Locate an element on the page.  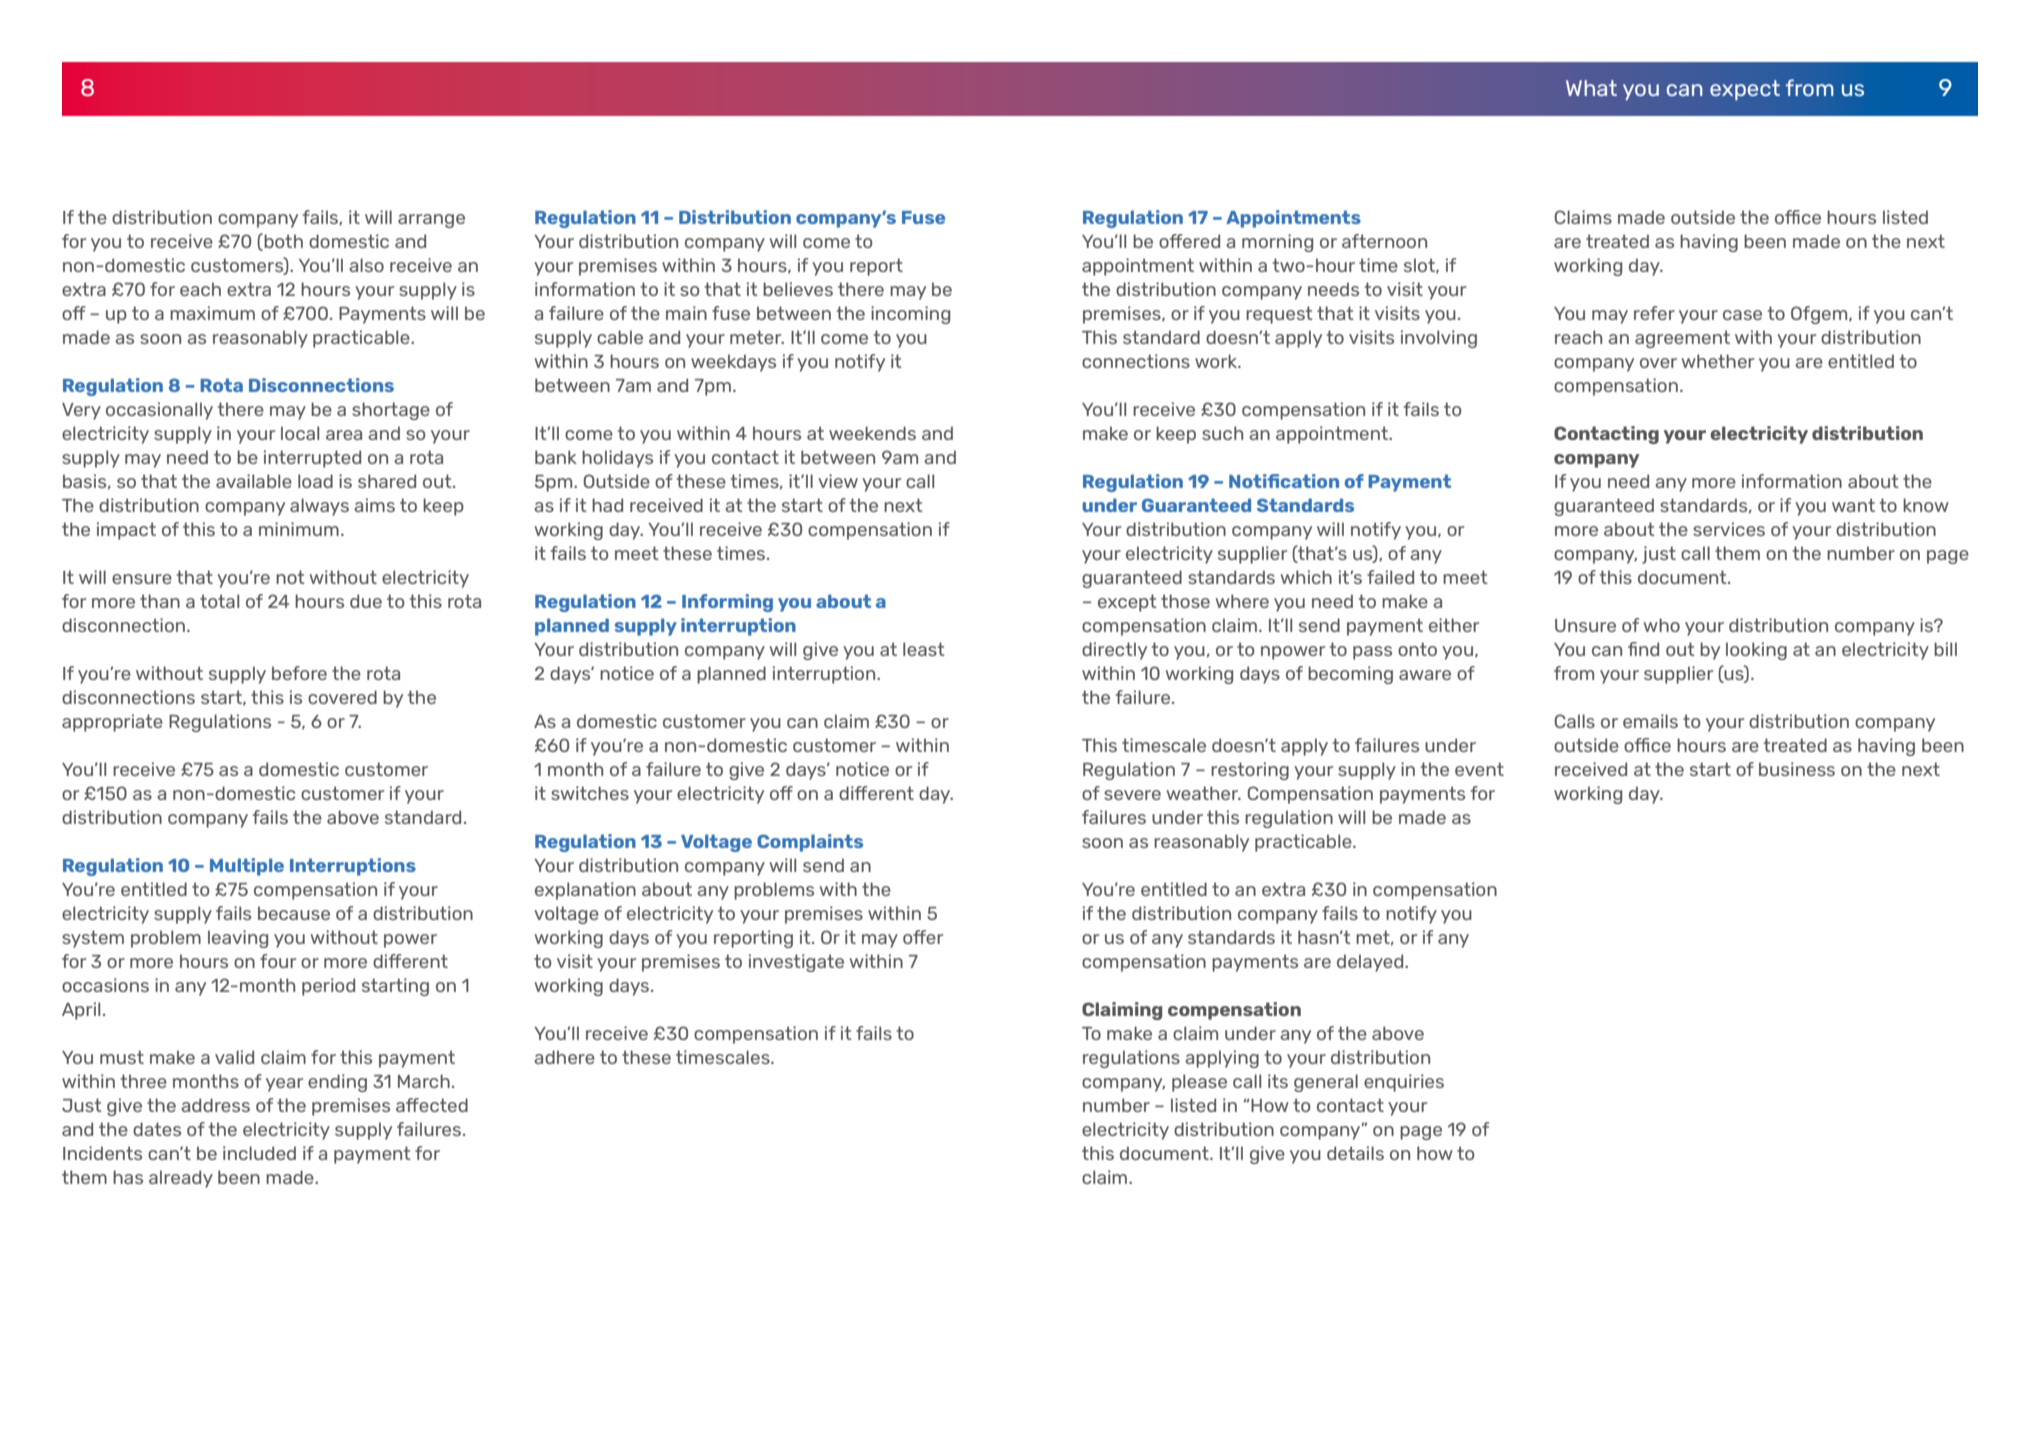
whether is located at coordinates (1718, 361).
